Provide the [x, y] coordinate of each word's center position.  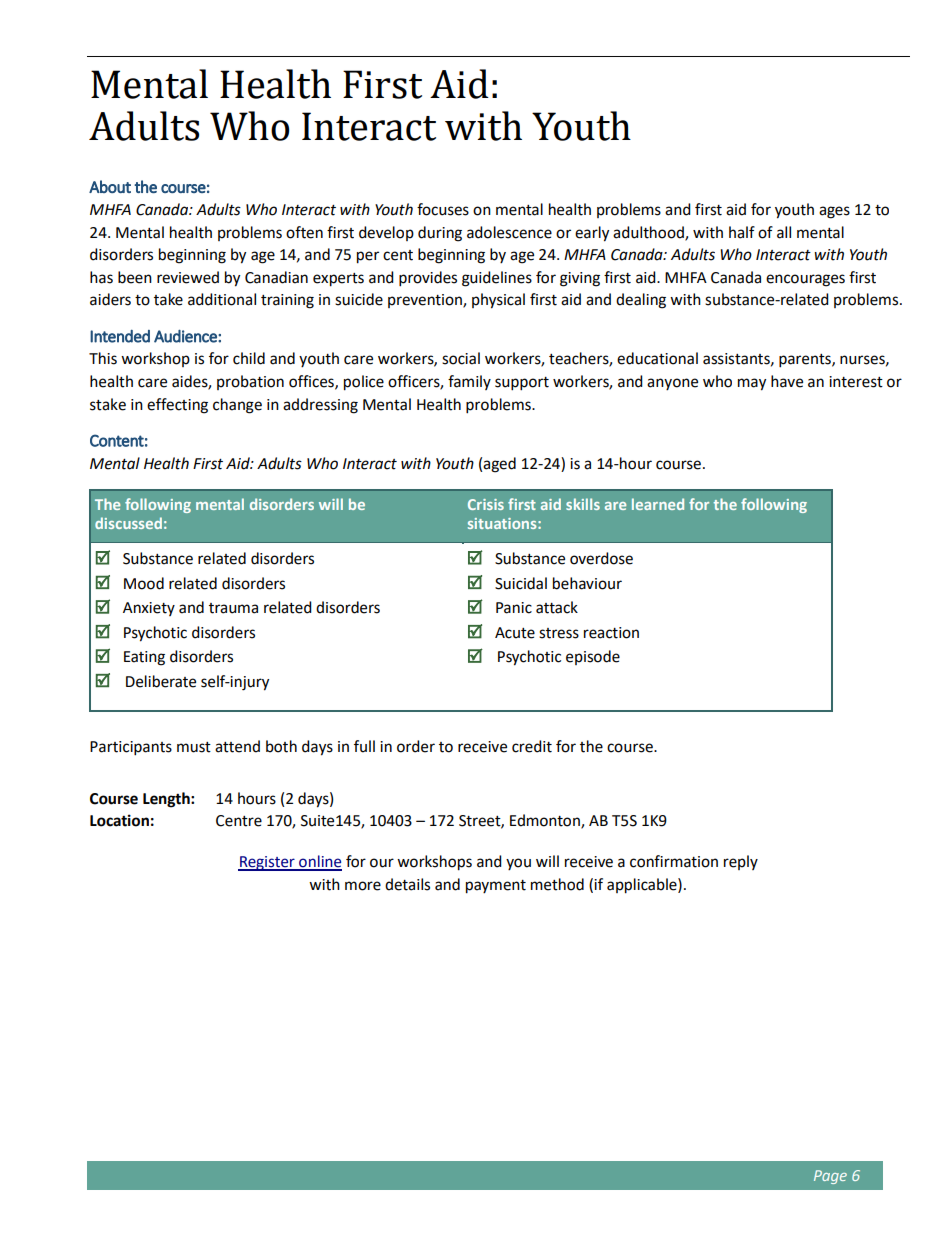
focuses [443, 209]
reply [741, 862]
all [784, 232]
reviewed [188, 277]
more [363, 886]
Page [830, 1177]
